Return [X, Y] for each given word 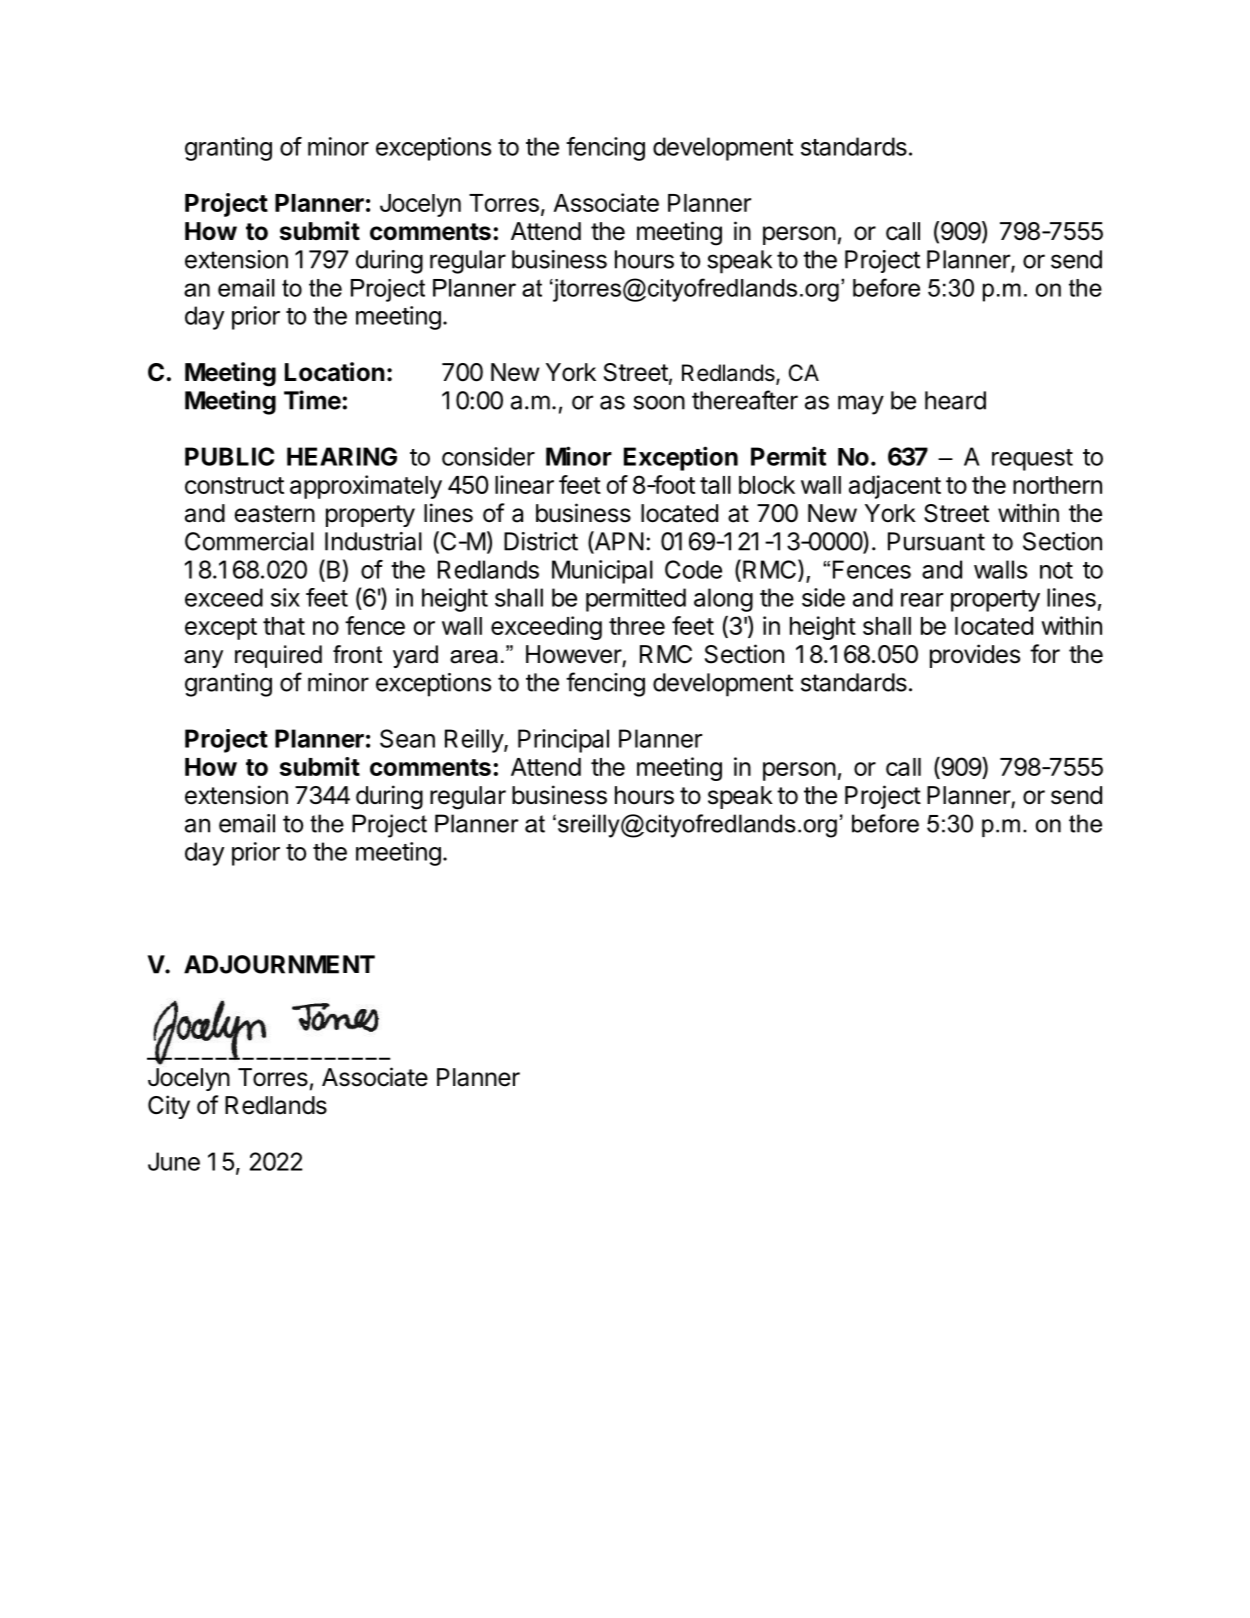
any [203, 659]
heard [955, 400]
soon [659, 402]
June [174, 1161]
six [285, 597]
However [574, 655]
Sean [407, 738]
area [474, 657]
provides [975, 656]
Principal [563, 741]
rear [922, 600]
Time [312, 400]
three [637, 626]
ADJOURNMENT [279, 964]
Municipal [602, 572]
